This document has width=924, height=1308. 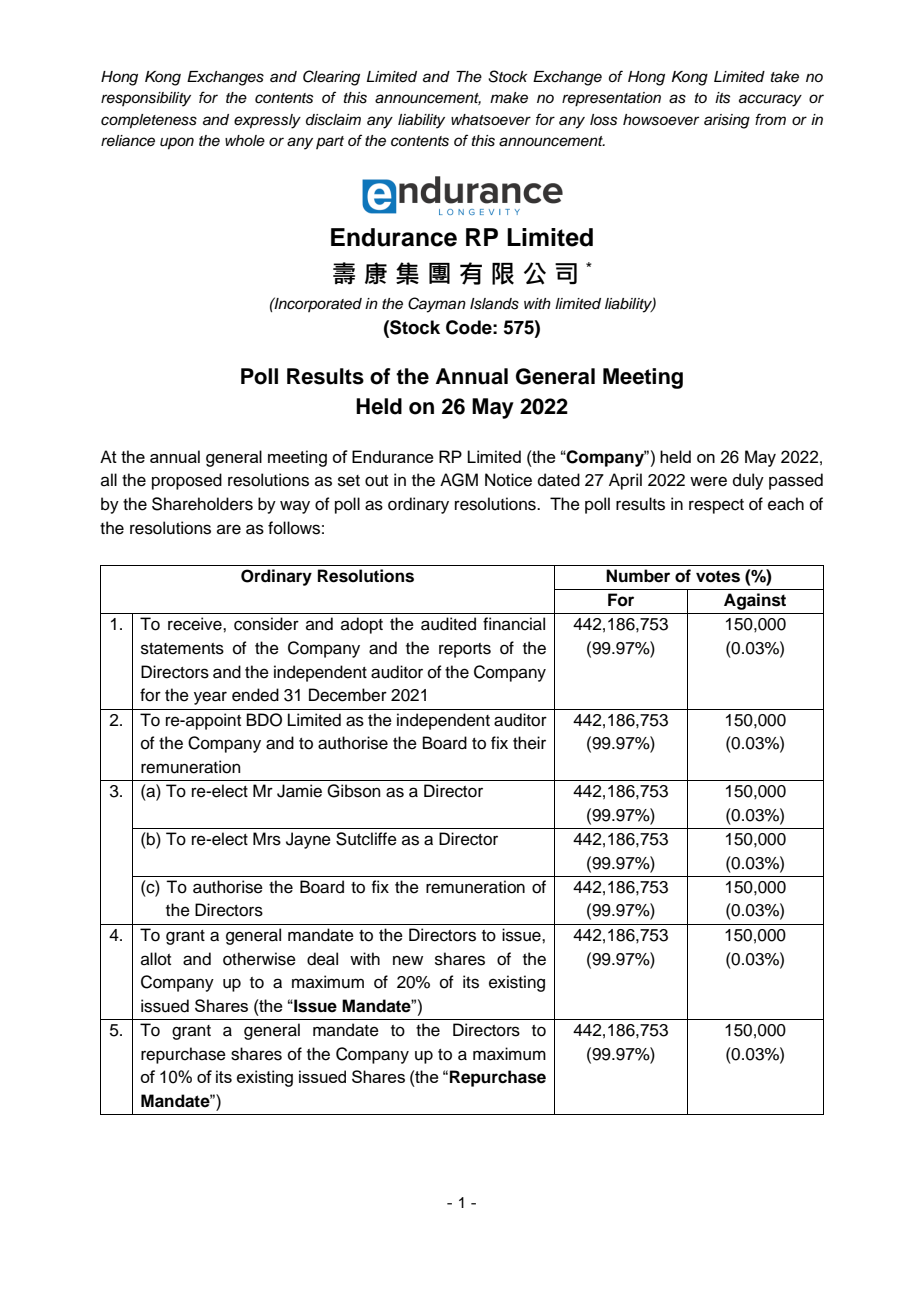 I want to click on new, so click(x=408, y=960).
